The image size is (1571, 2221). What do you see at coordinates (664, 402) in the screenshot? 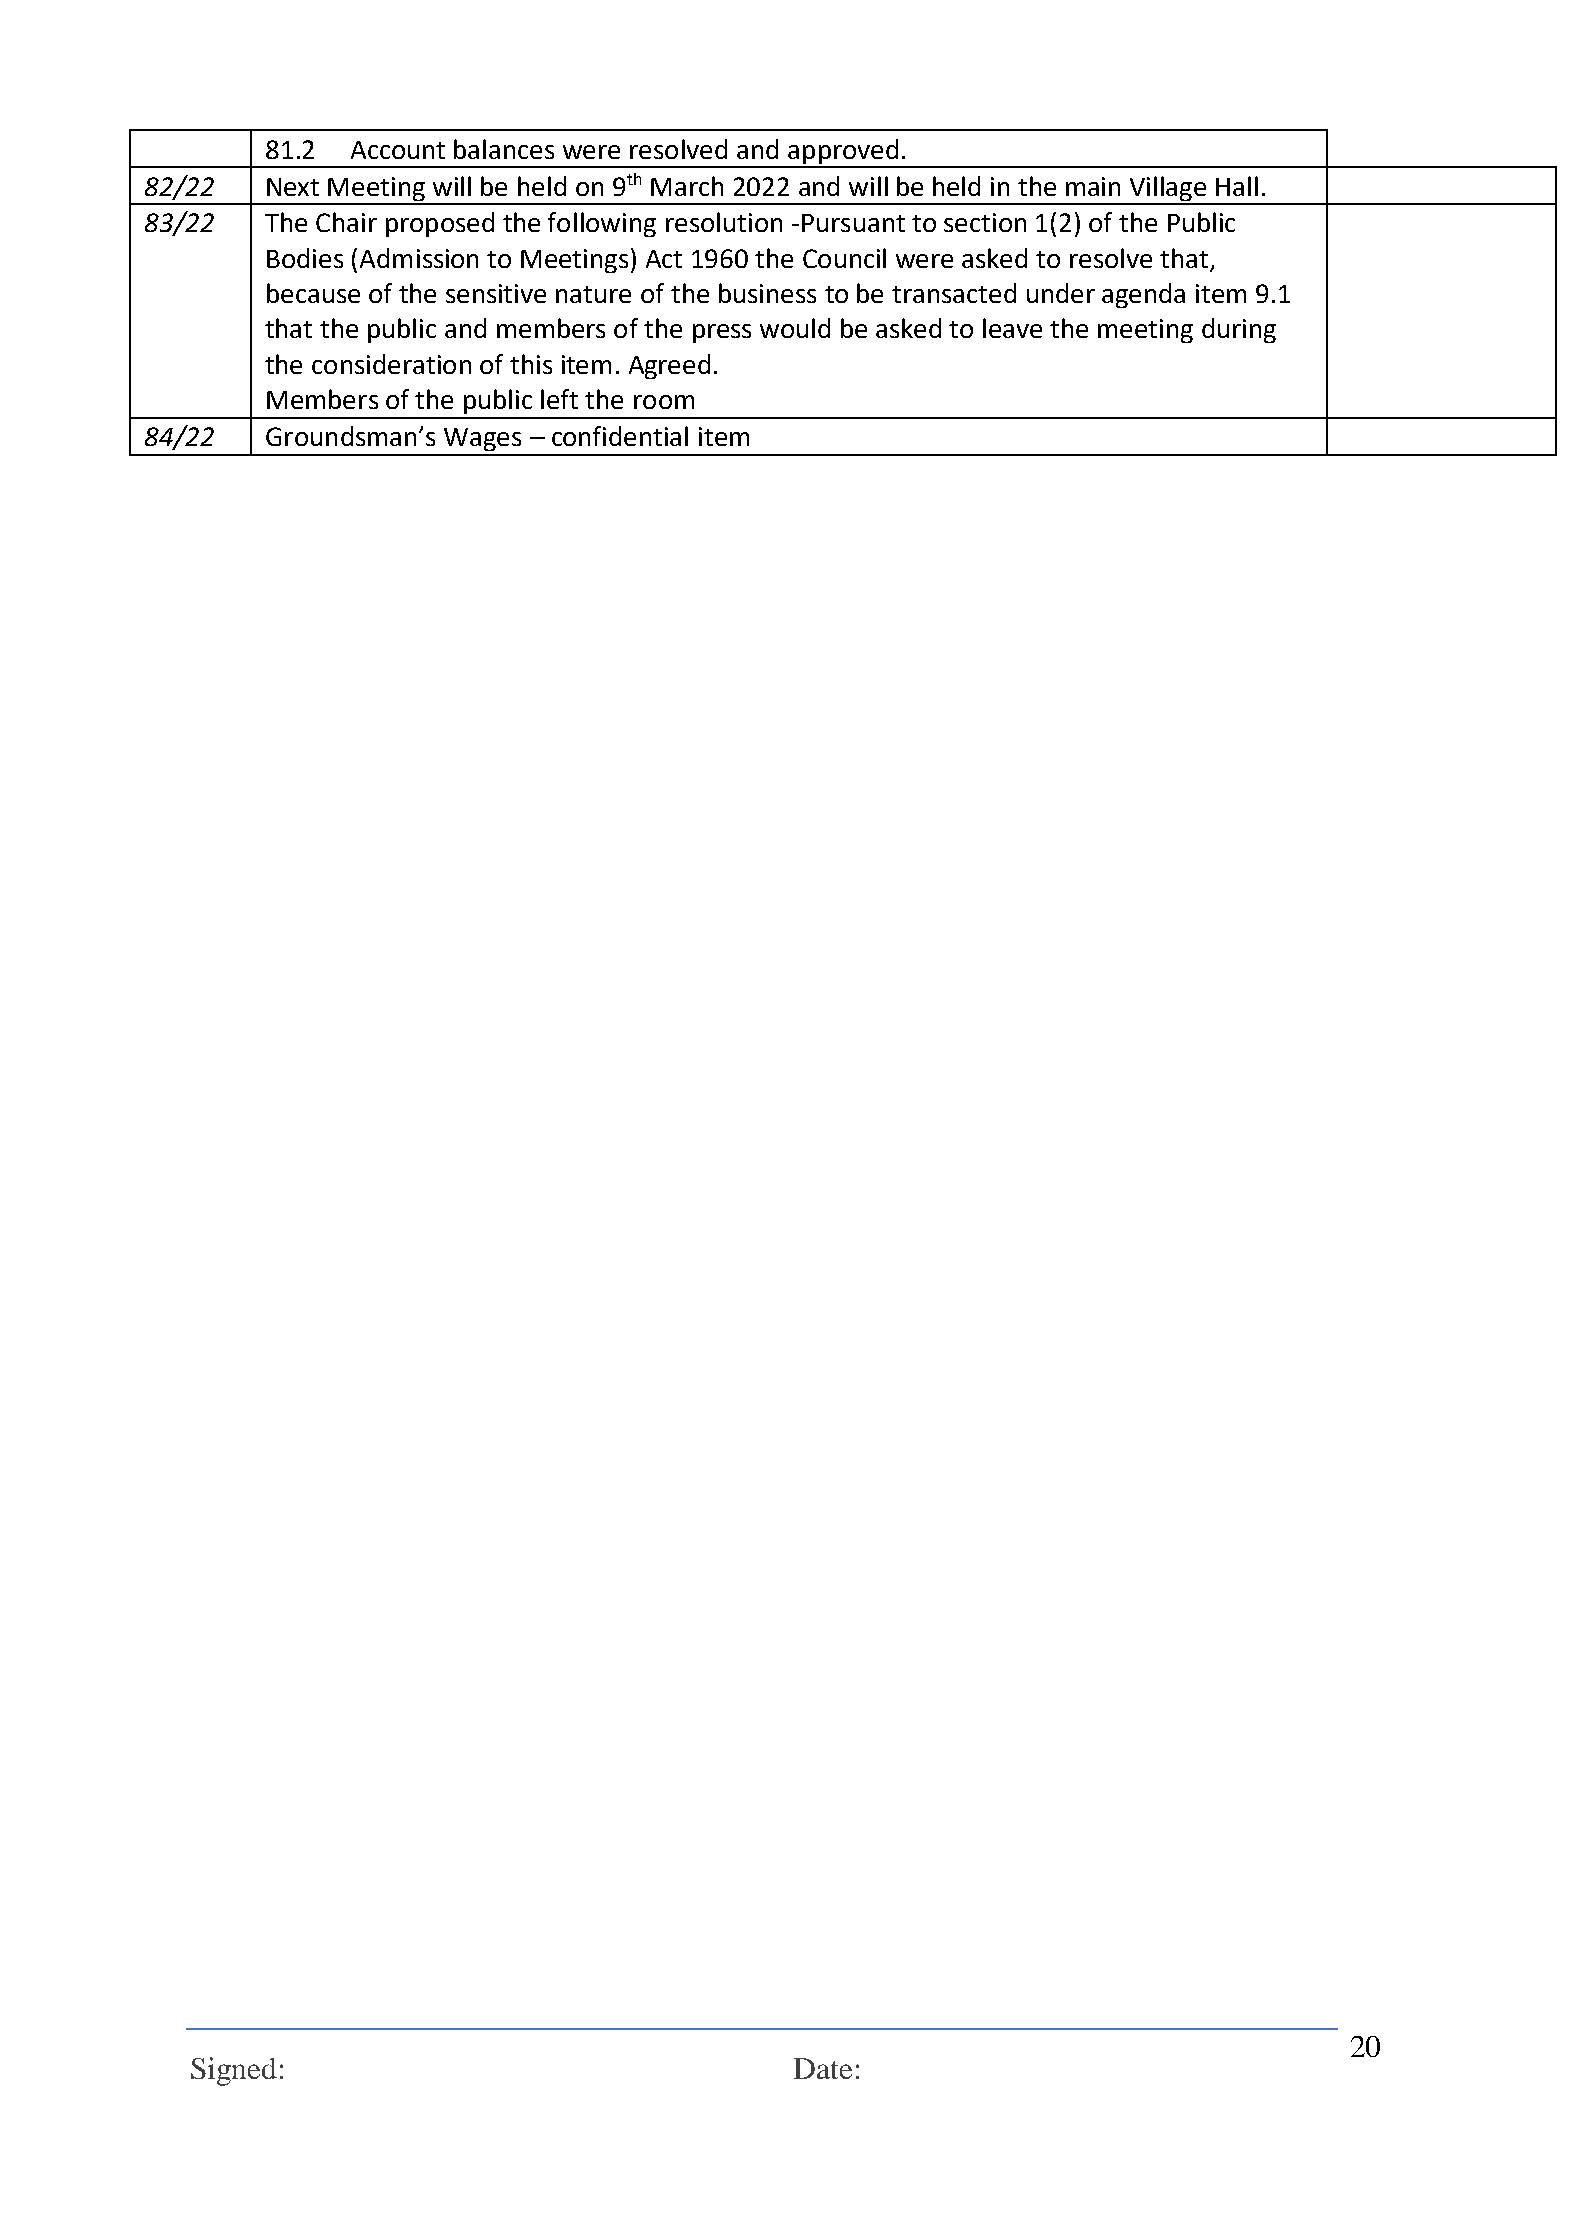
I see `room` at bounding box center [664, 402].
